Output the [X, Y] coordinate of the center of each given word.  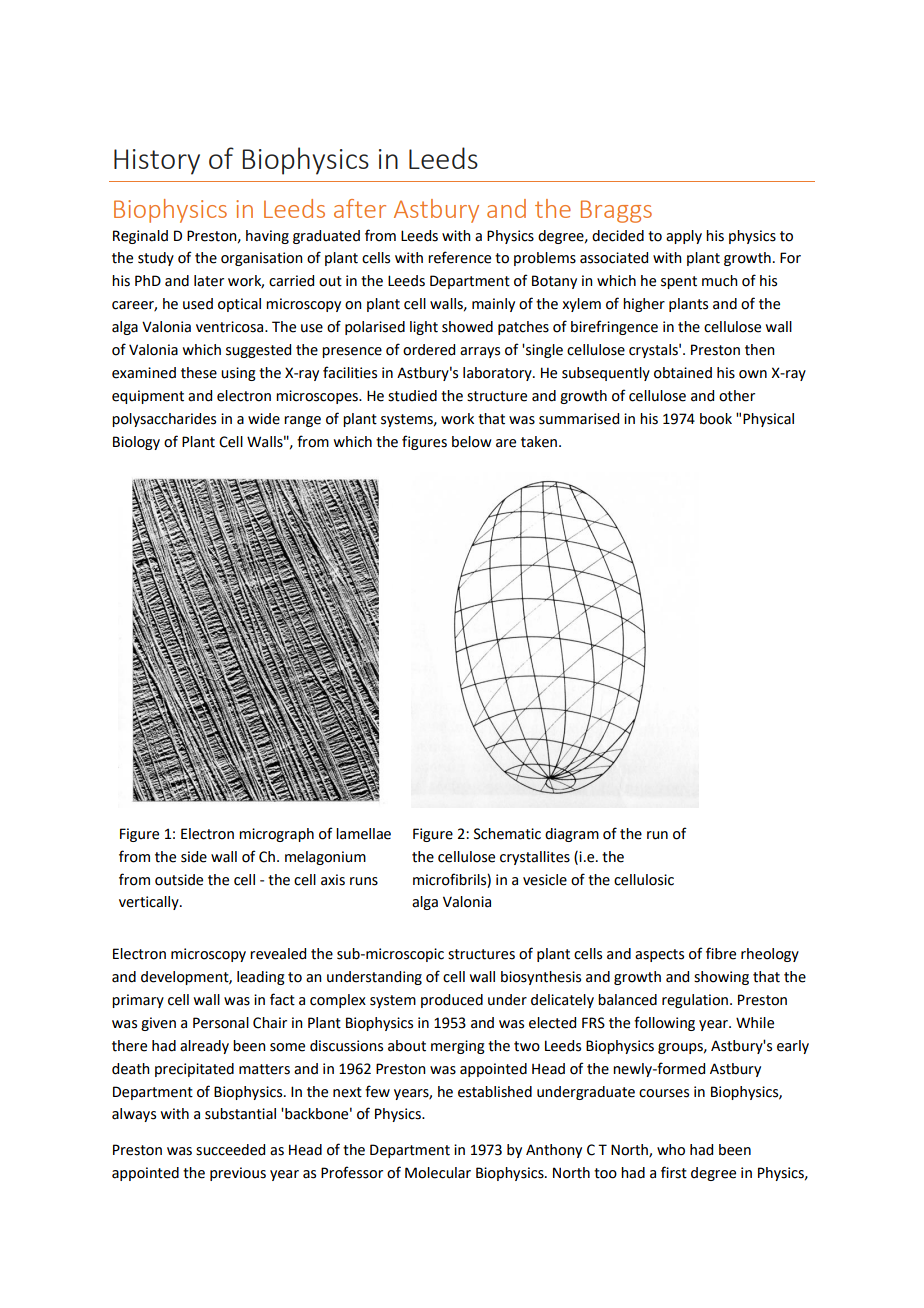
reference [459, 257]
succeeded [230, 1150]
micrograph [276, 835]
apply [684, 237]
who [671, 1150]
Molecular [438, 1173]
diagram [572, 835]
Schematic [507, 834]
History [157, 162]
